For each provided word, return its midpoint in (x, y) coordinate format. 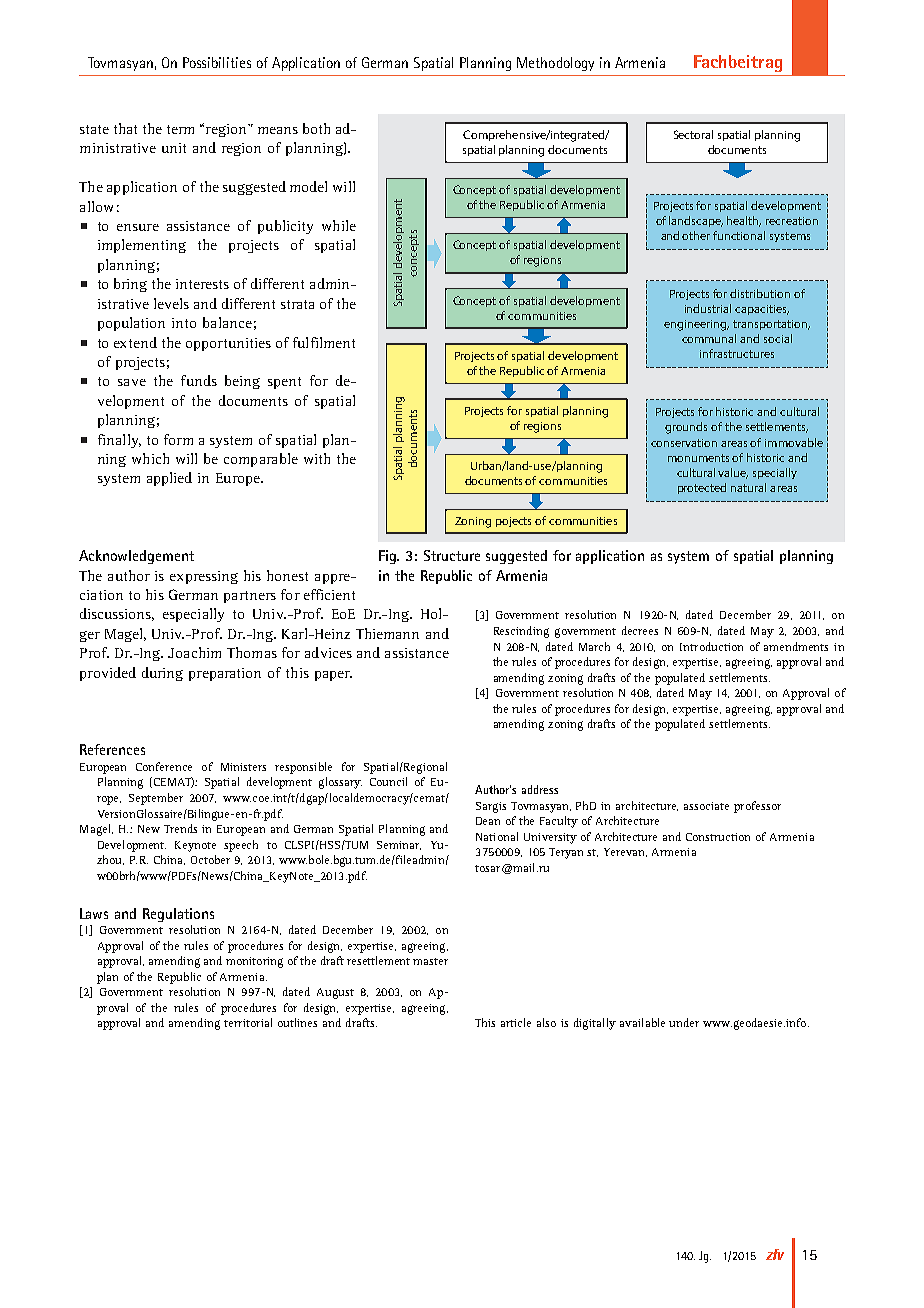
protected (702, 488)
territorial (248, 1022)
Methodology (555, 64)
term (180, 129)
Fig (389, 557)
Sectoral (693, 134)
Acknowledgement (136, 557)
